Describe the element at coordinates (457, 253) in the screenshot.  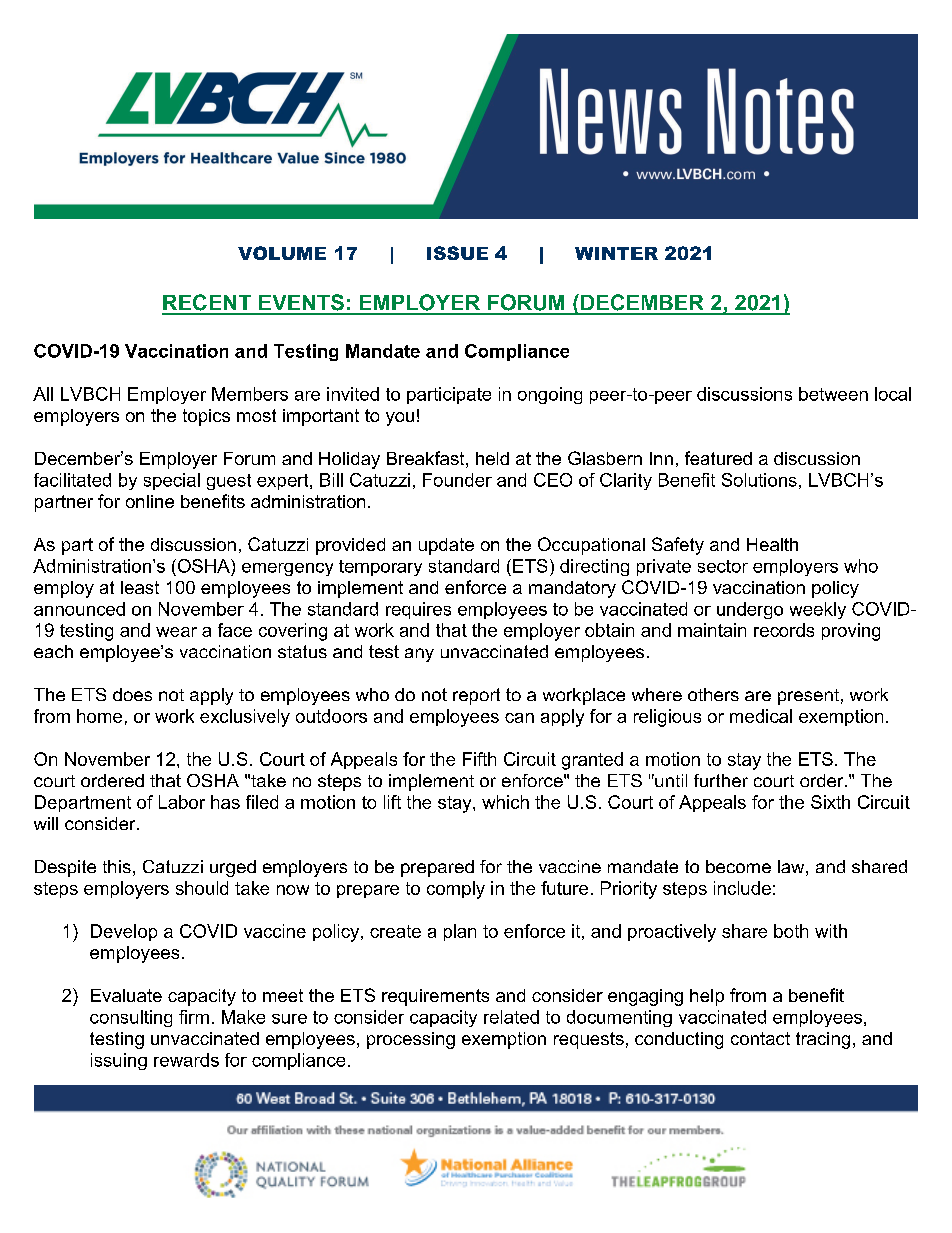
I see `ISSUE` at that location.
